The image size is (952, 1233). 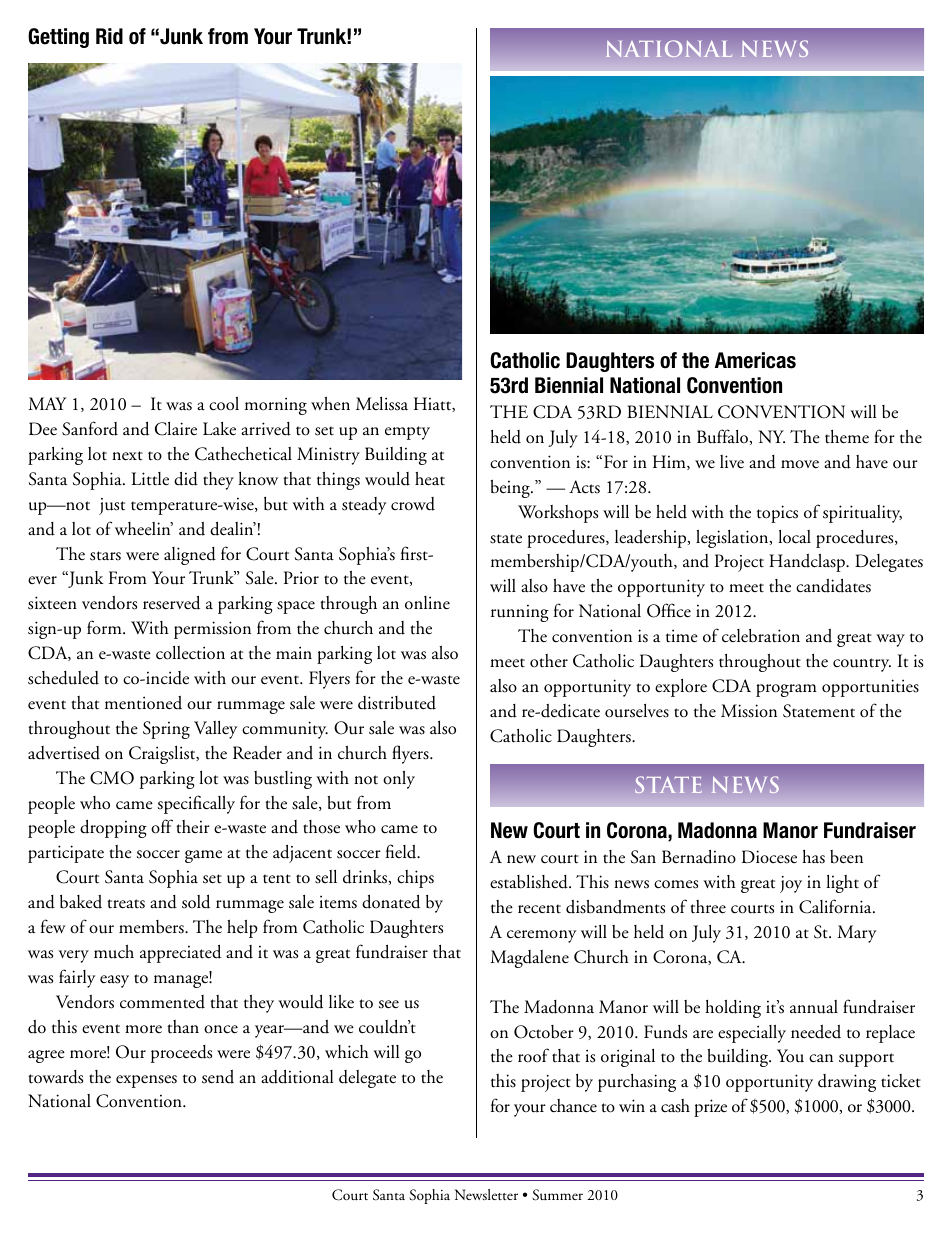 I want to click on chips, so click(x=415, y=879).
